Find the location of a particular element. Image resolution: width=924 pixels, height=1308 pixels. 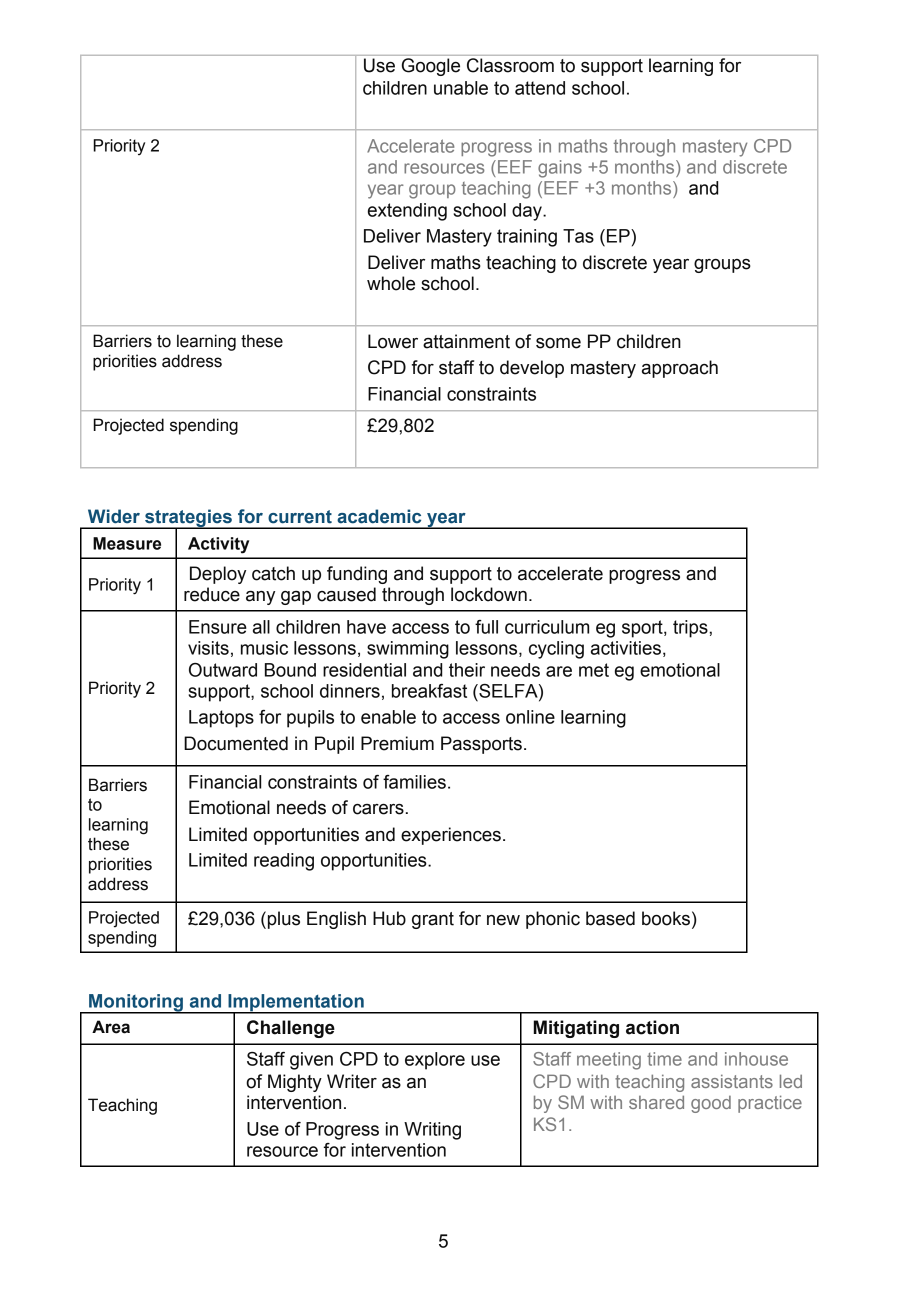

attend is located at coordinates (540, 88).
